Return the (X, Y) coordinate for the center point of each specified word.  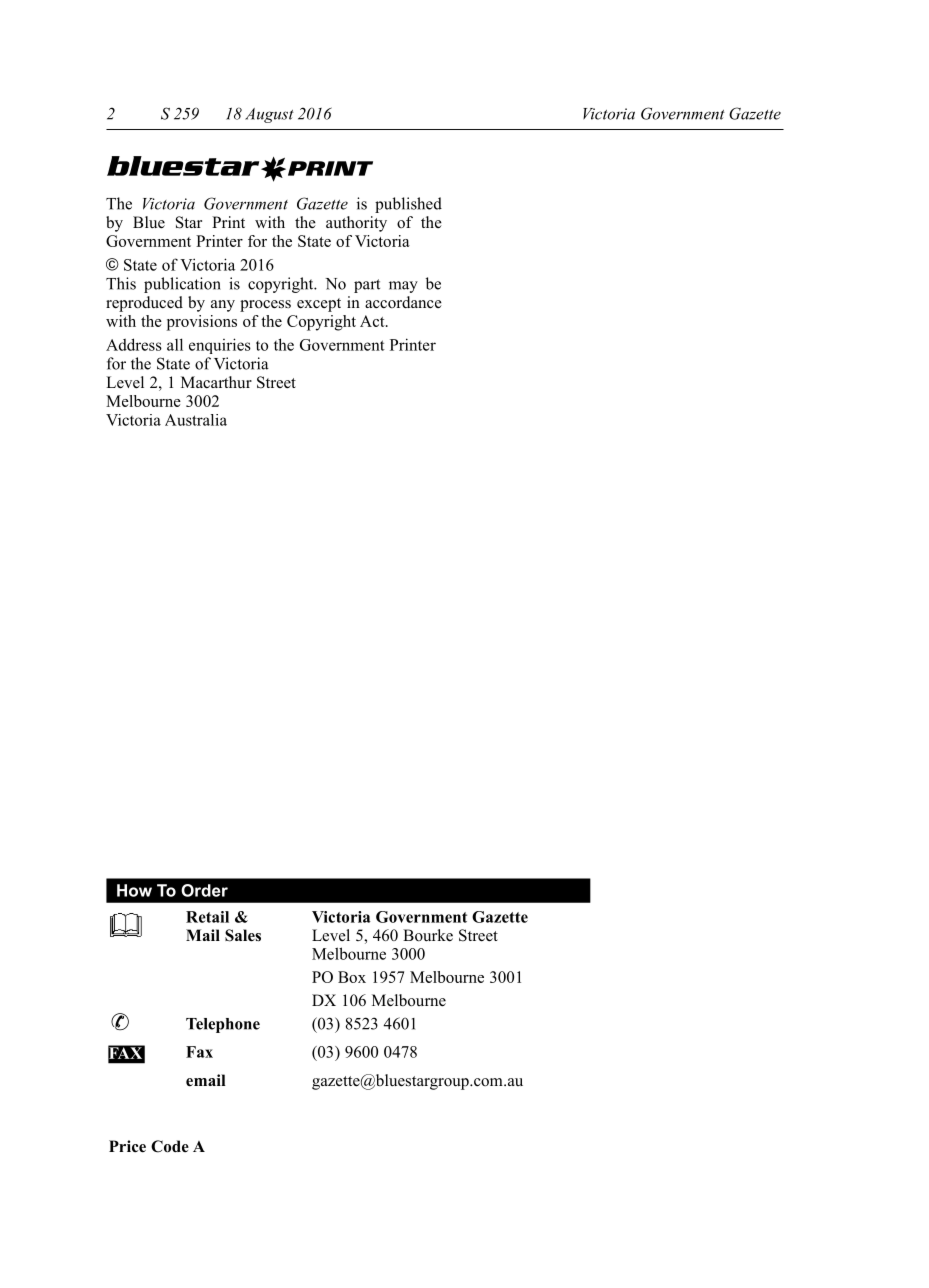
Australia (196, 420)
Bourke (428, 935)
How (134, 890)
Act (373, 321)
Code (170, 1146)
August (269, 115)
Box (352, 977)
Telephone (223, 1025)
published (408, 205)
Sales (243, 935)
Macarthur (216, 382)
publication (182, 285)
